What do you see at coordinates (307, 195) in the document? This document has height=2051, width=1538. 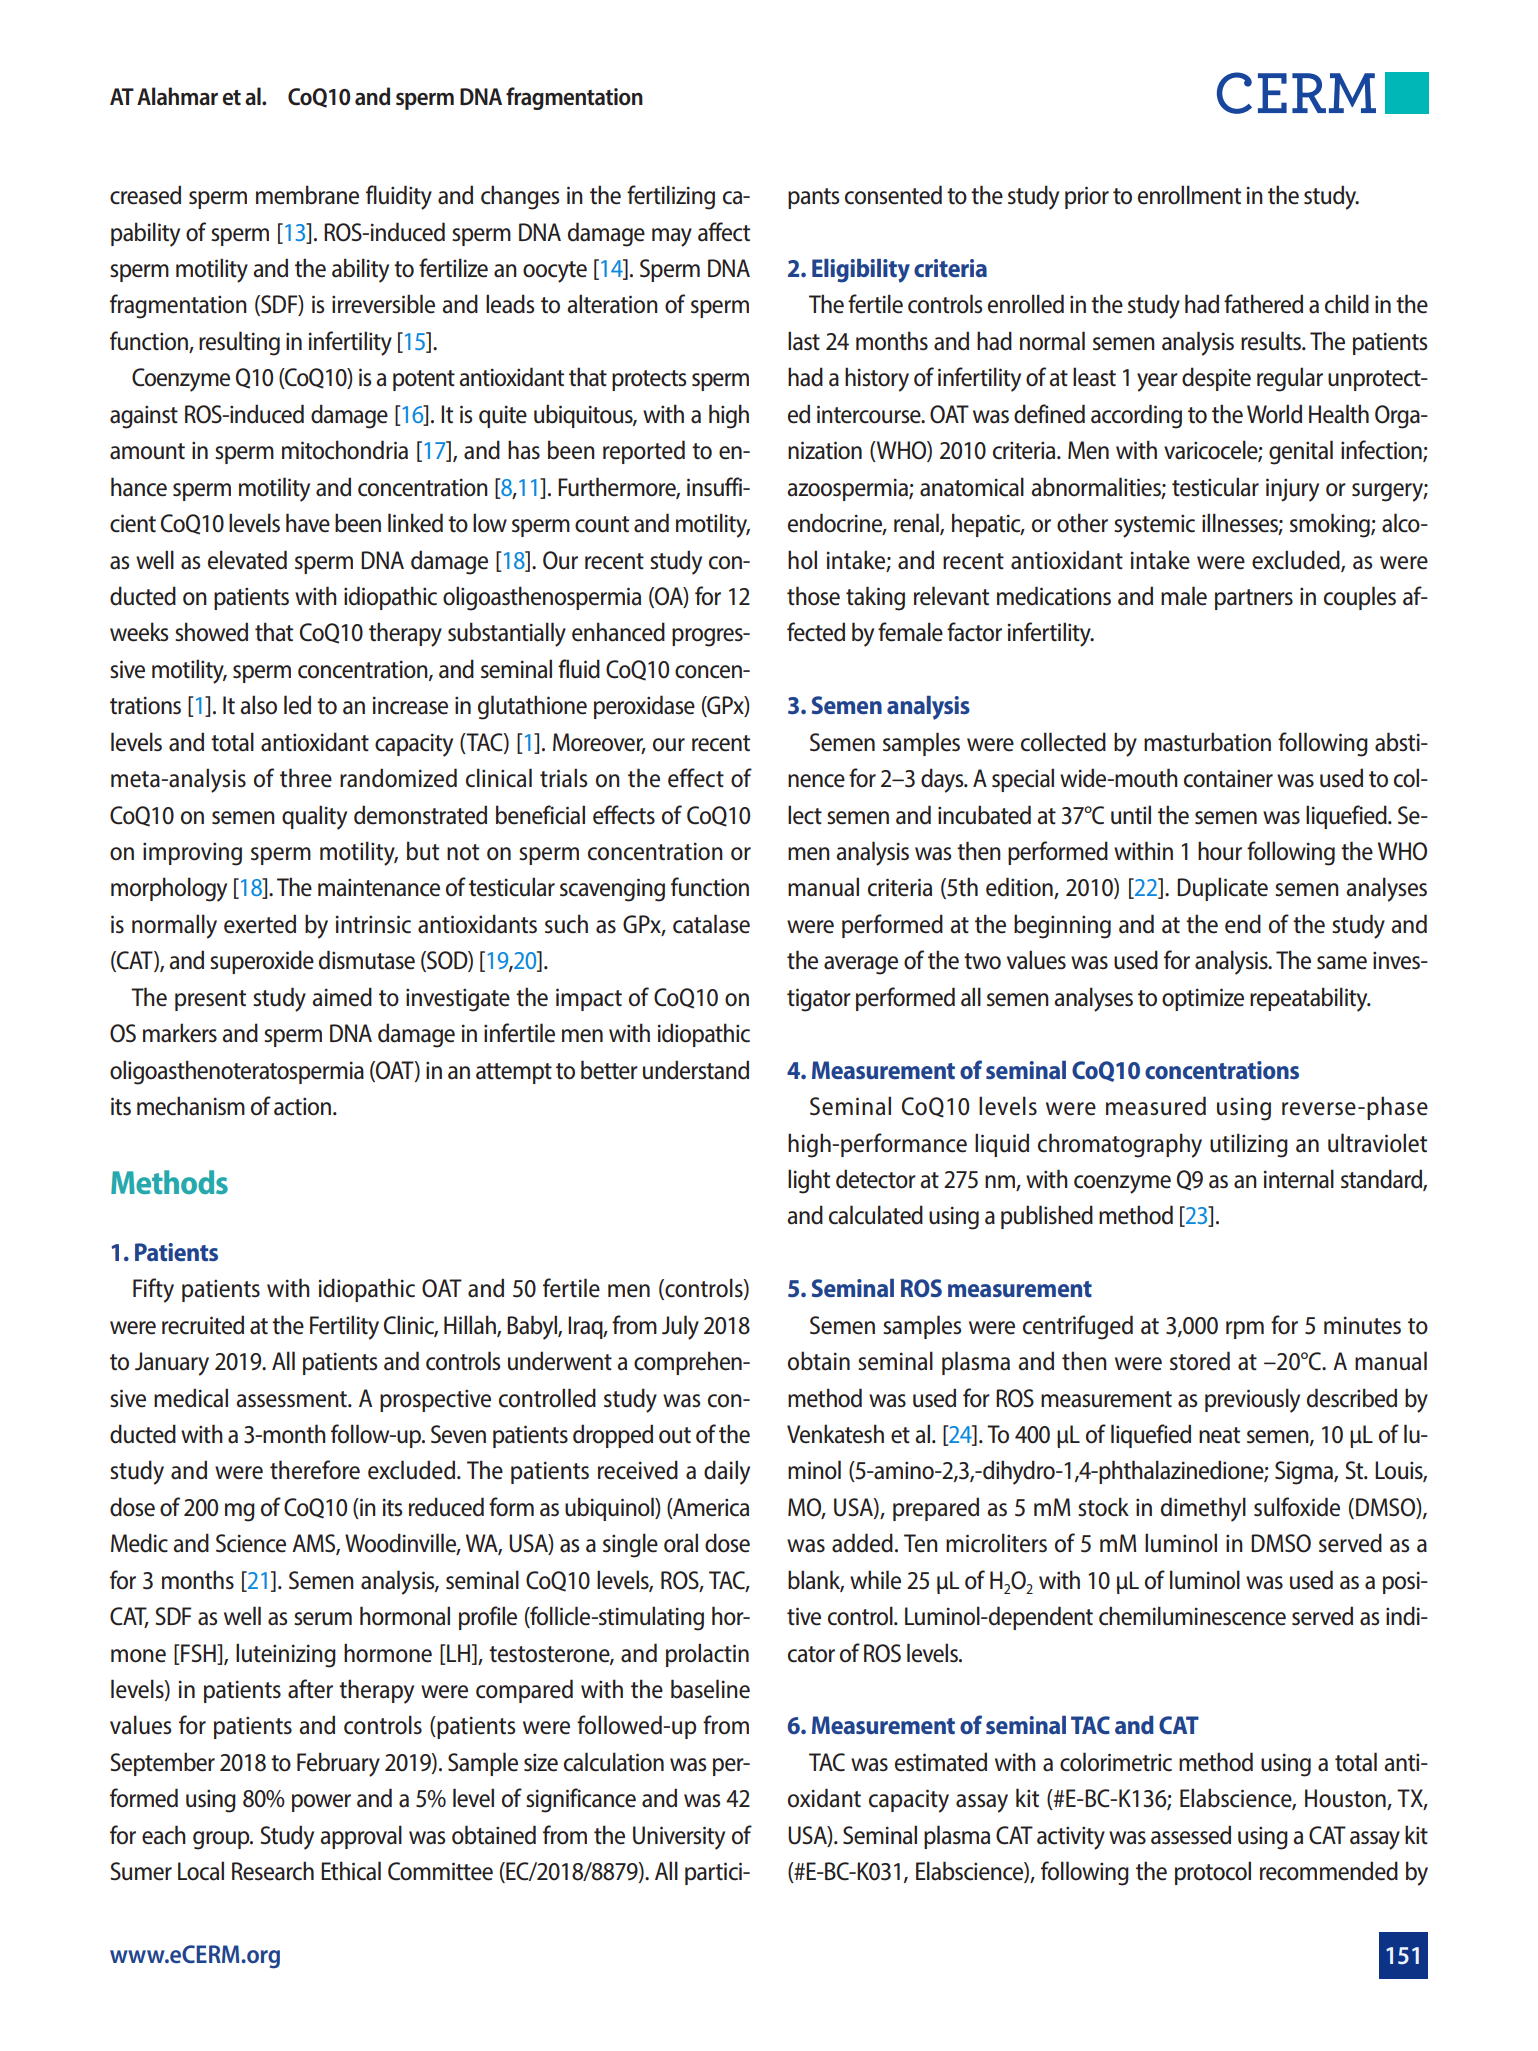 I see `membrane` at bounding box center [307, 195].
